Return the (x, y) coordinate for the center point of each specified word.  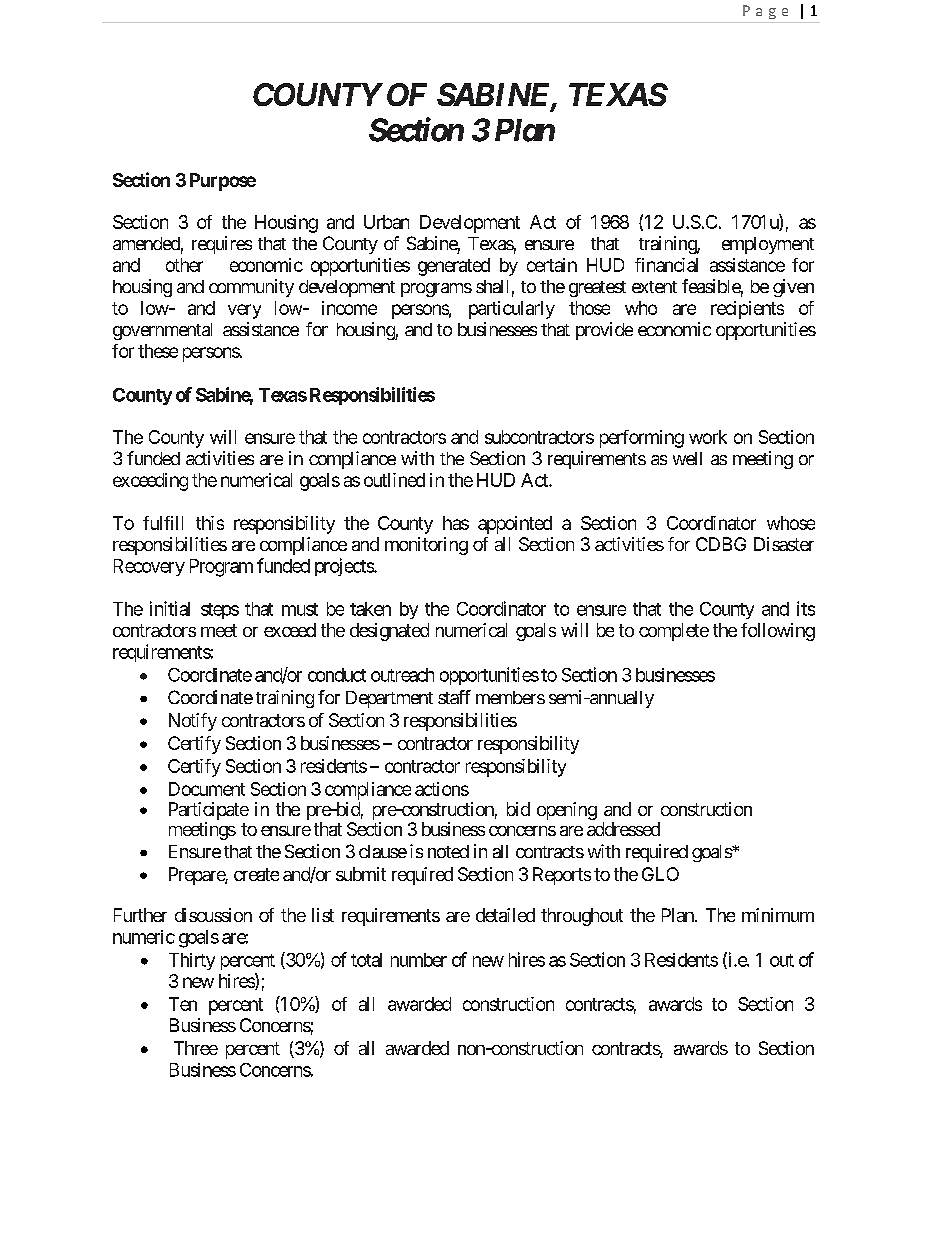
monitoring (426, 546)
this (210, 523)
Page (765, 12)
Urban (386, 222)
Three (196, 1048)
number (419, 960)
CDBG (721, 544)
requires (222, 245)
